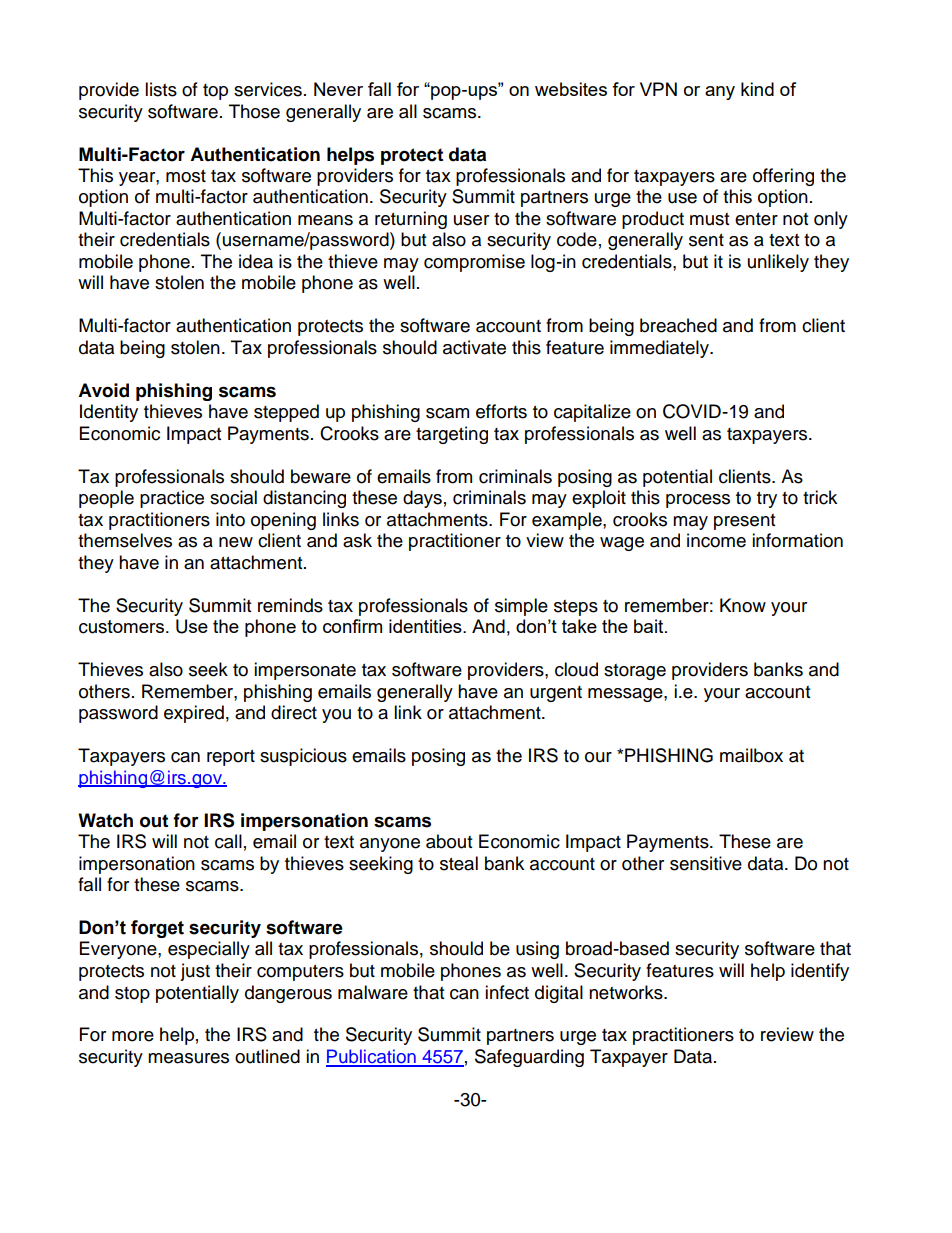 Image resolution: width=952 pixels, height=1233 pixels. What do you see at coordinates (571, 89) in the screenshot?
I see `websites` at bounding box center [571, 89].
